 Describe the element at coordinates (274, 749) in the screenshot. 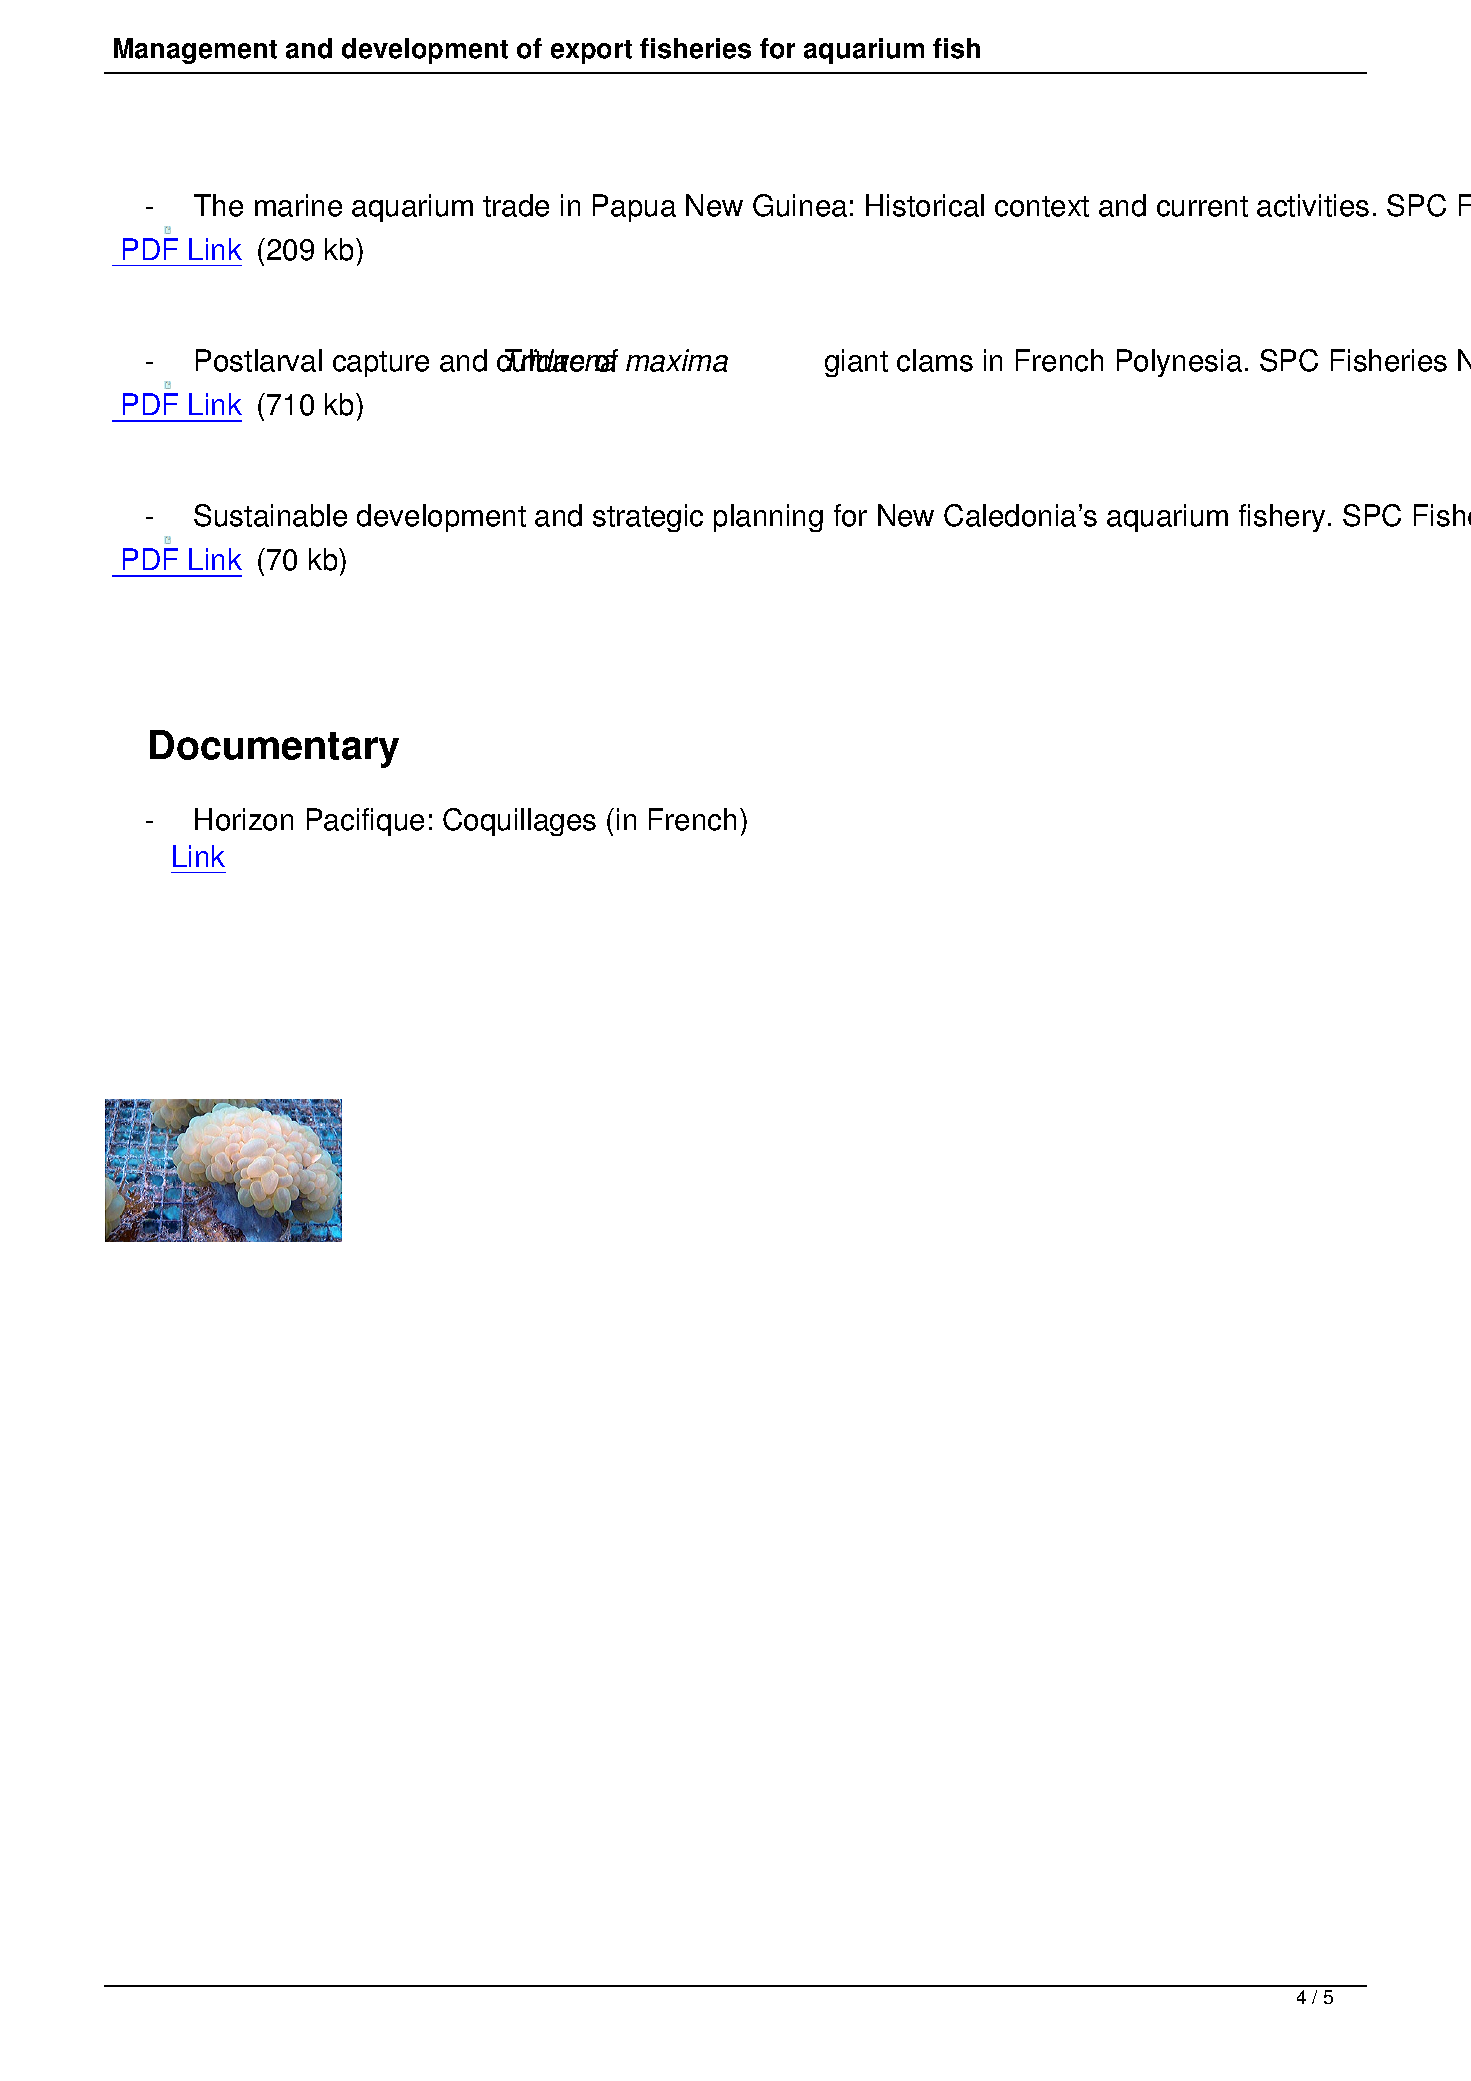

I see `Documentary` at that location.
